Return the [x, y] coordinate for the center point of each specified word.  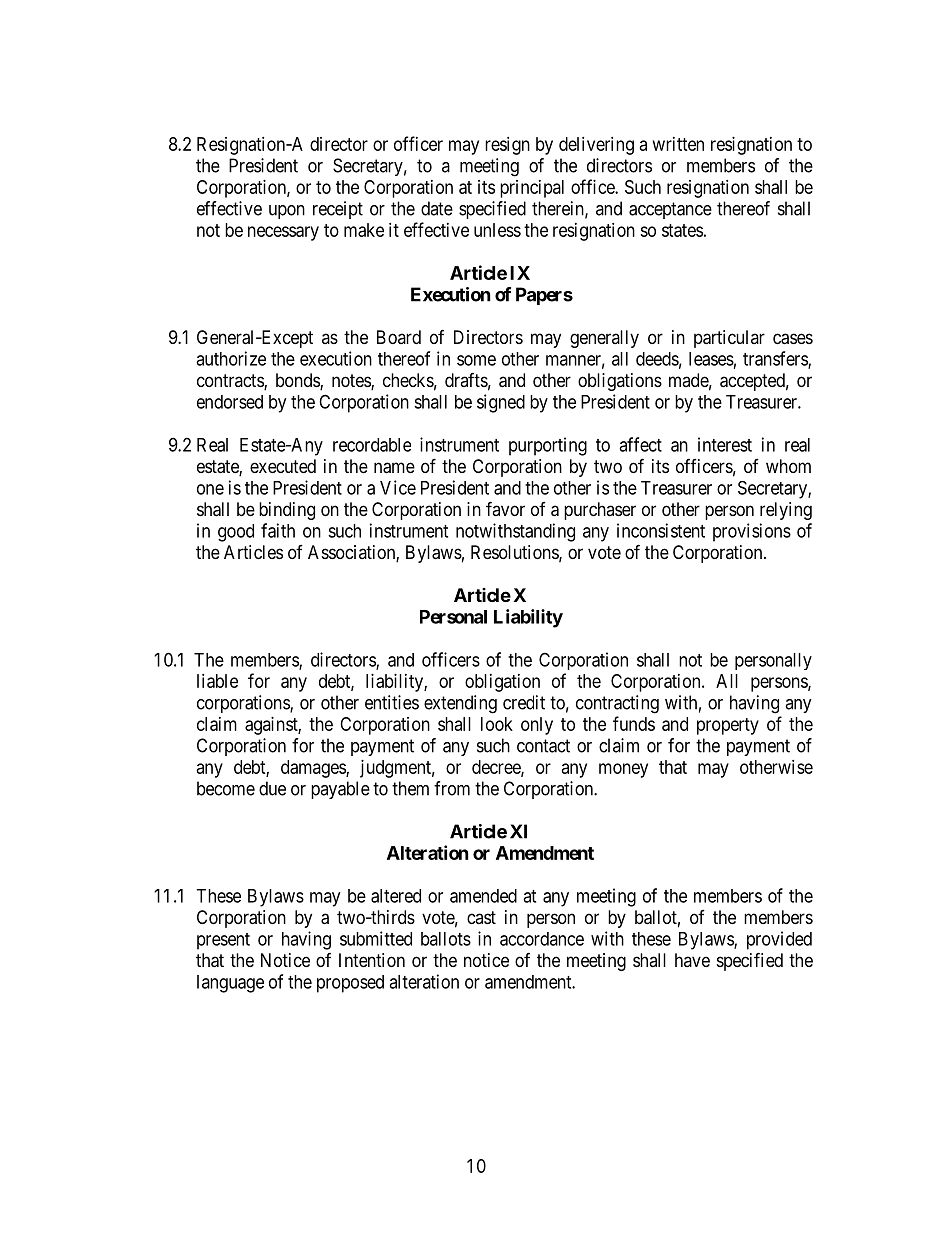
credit [524, 702]
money [623, 770]
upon [287, 212]
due [272, 788]
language [230, 984]
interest [725, 444]
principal [532, 189]
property [728, 726]
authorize [231, 358]
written [678, 144]
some [476, 360]
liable [217, 681]
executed [283, 466]
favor [505, 508]
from [452, 788]
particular [729, 339]
